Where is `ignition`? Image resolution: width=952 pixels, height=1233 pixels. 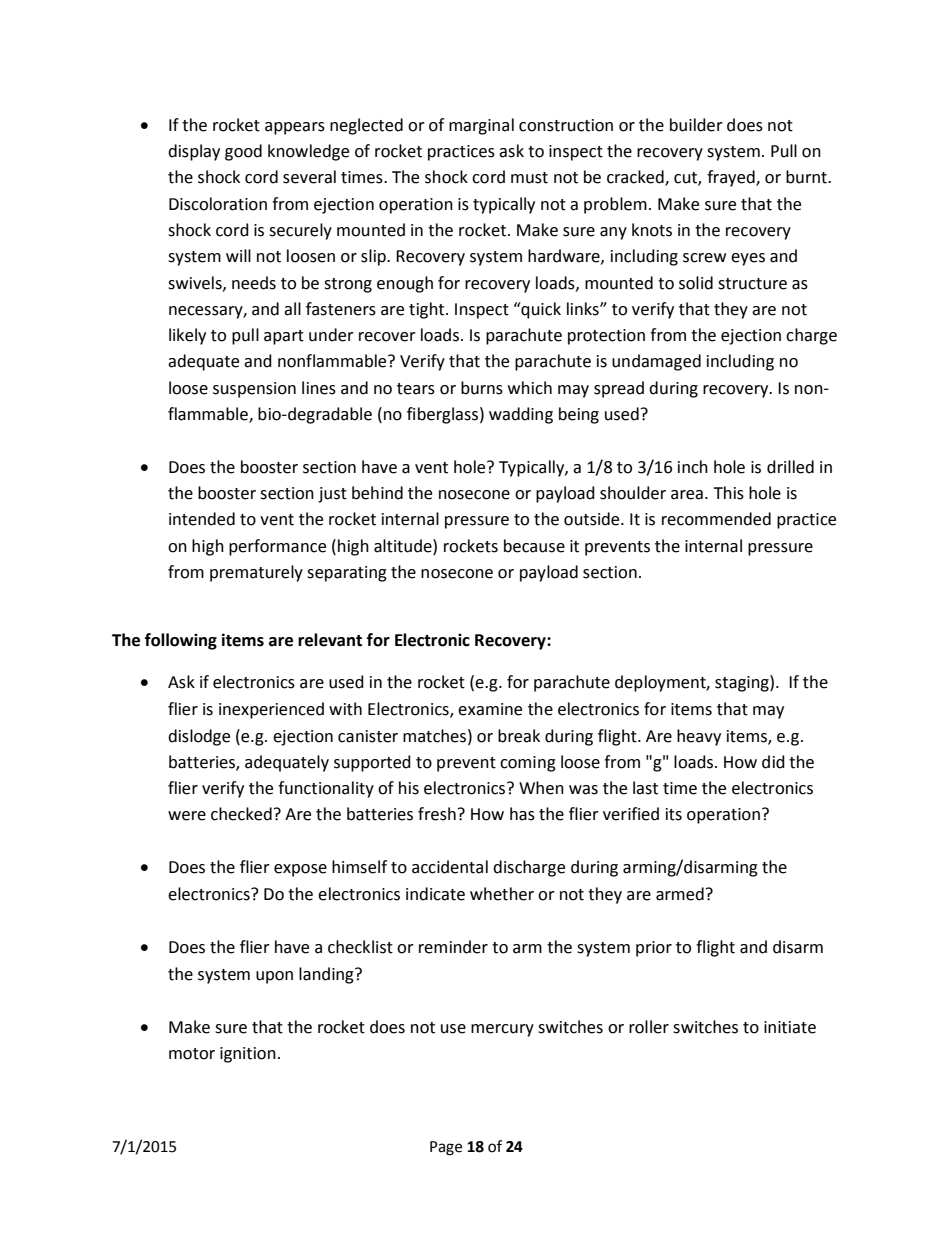 ignition is located at coordinates (248, 1055).
